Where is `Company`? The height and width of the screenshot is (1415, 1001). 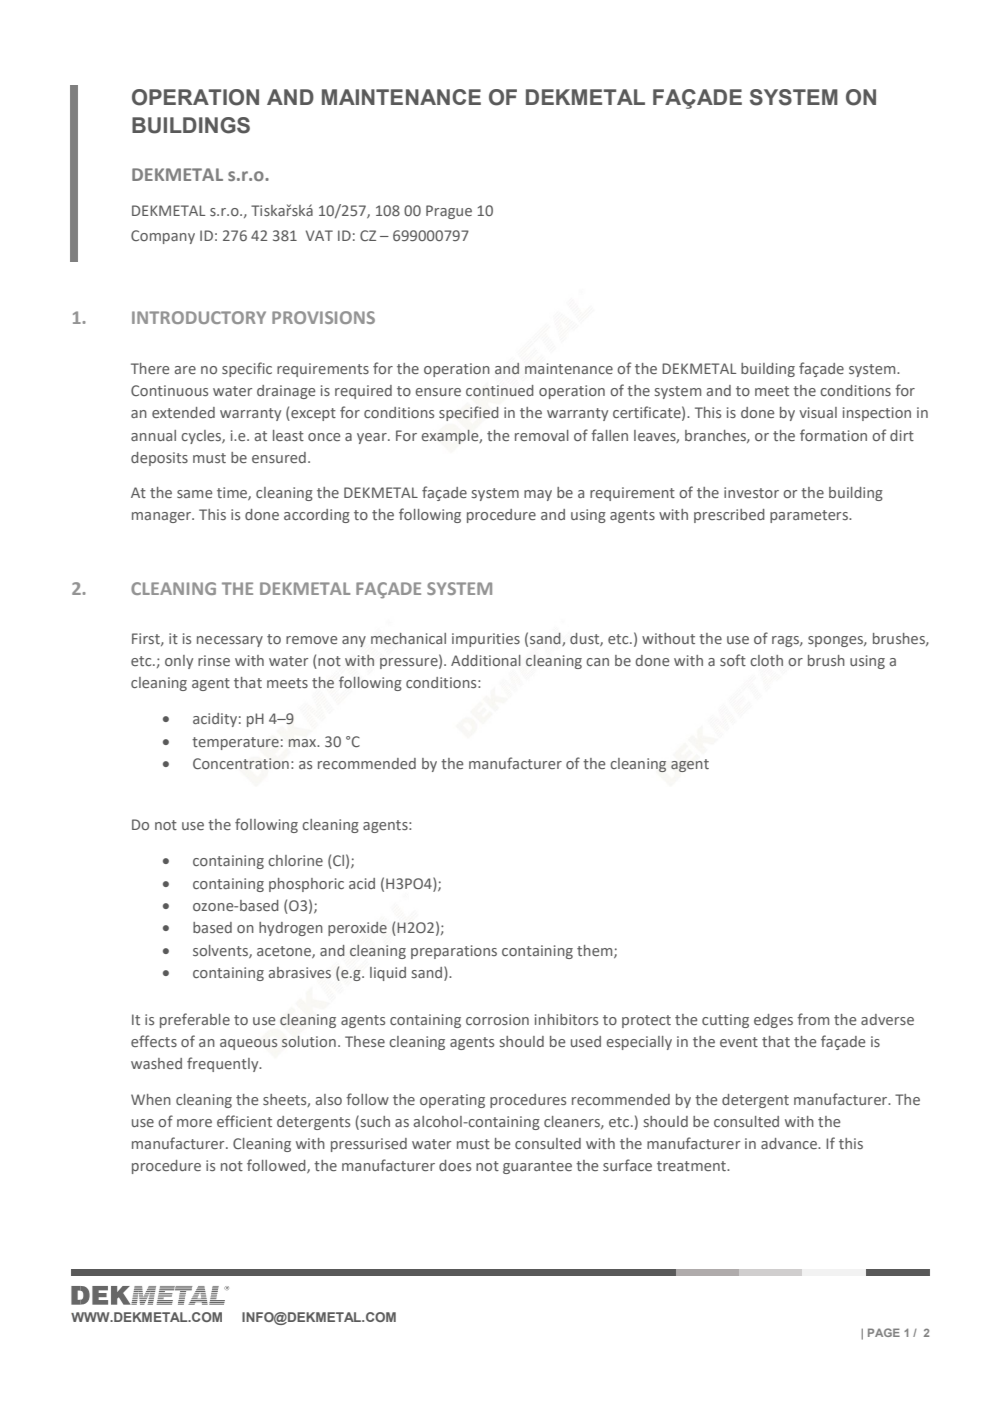
Company is located at coordinates (163, 237).
